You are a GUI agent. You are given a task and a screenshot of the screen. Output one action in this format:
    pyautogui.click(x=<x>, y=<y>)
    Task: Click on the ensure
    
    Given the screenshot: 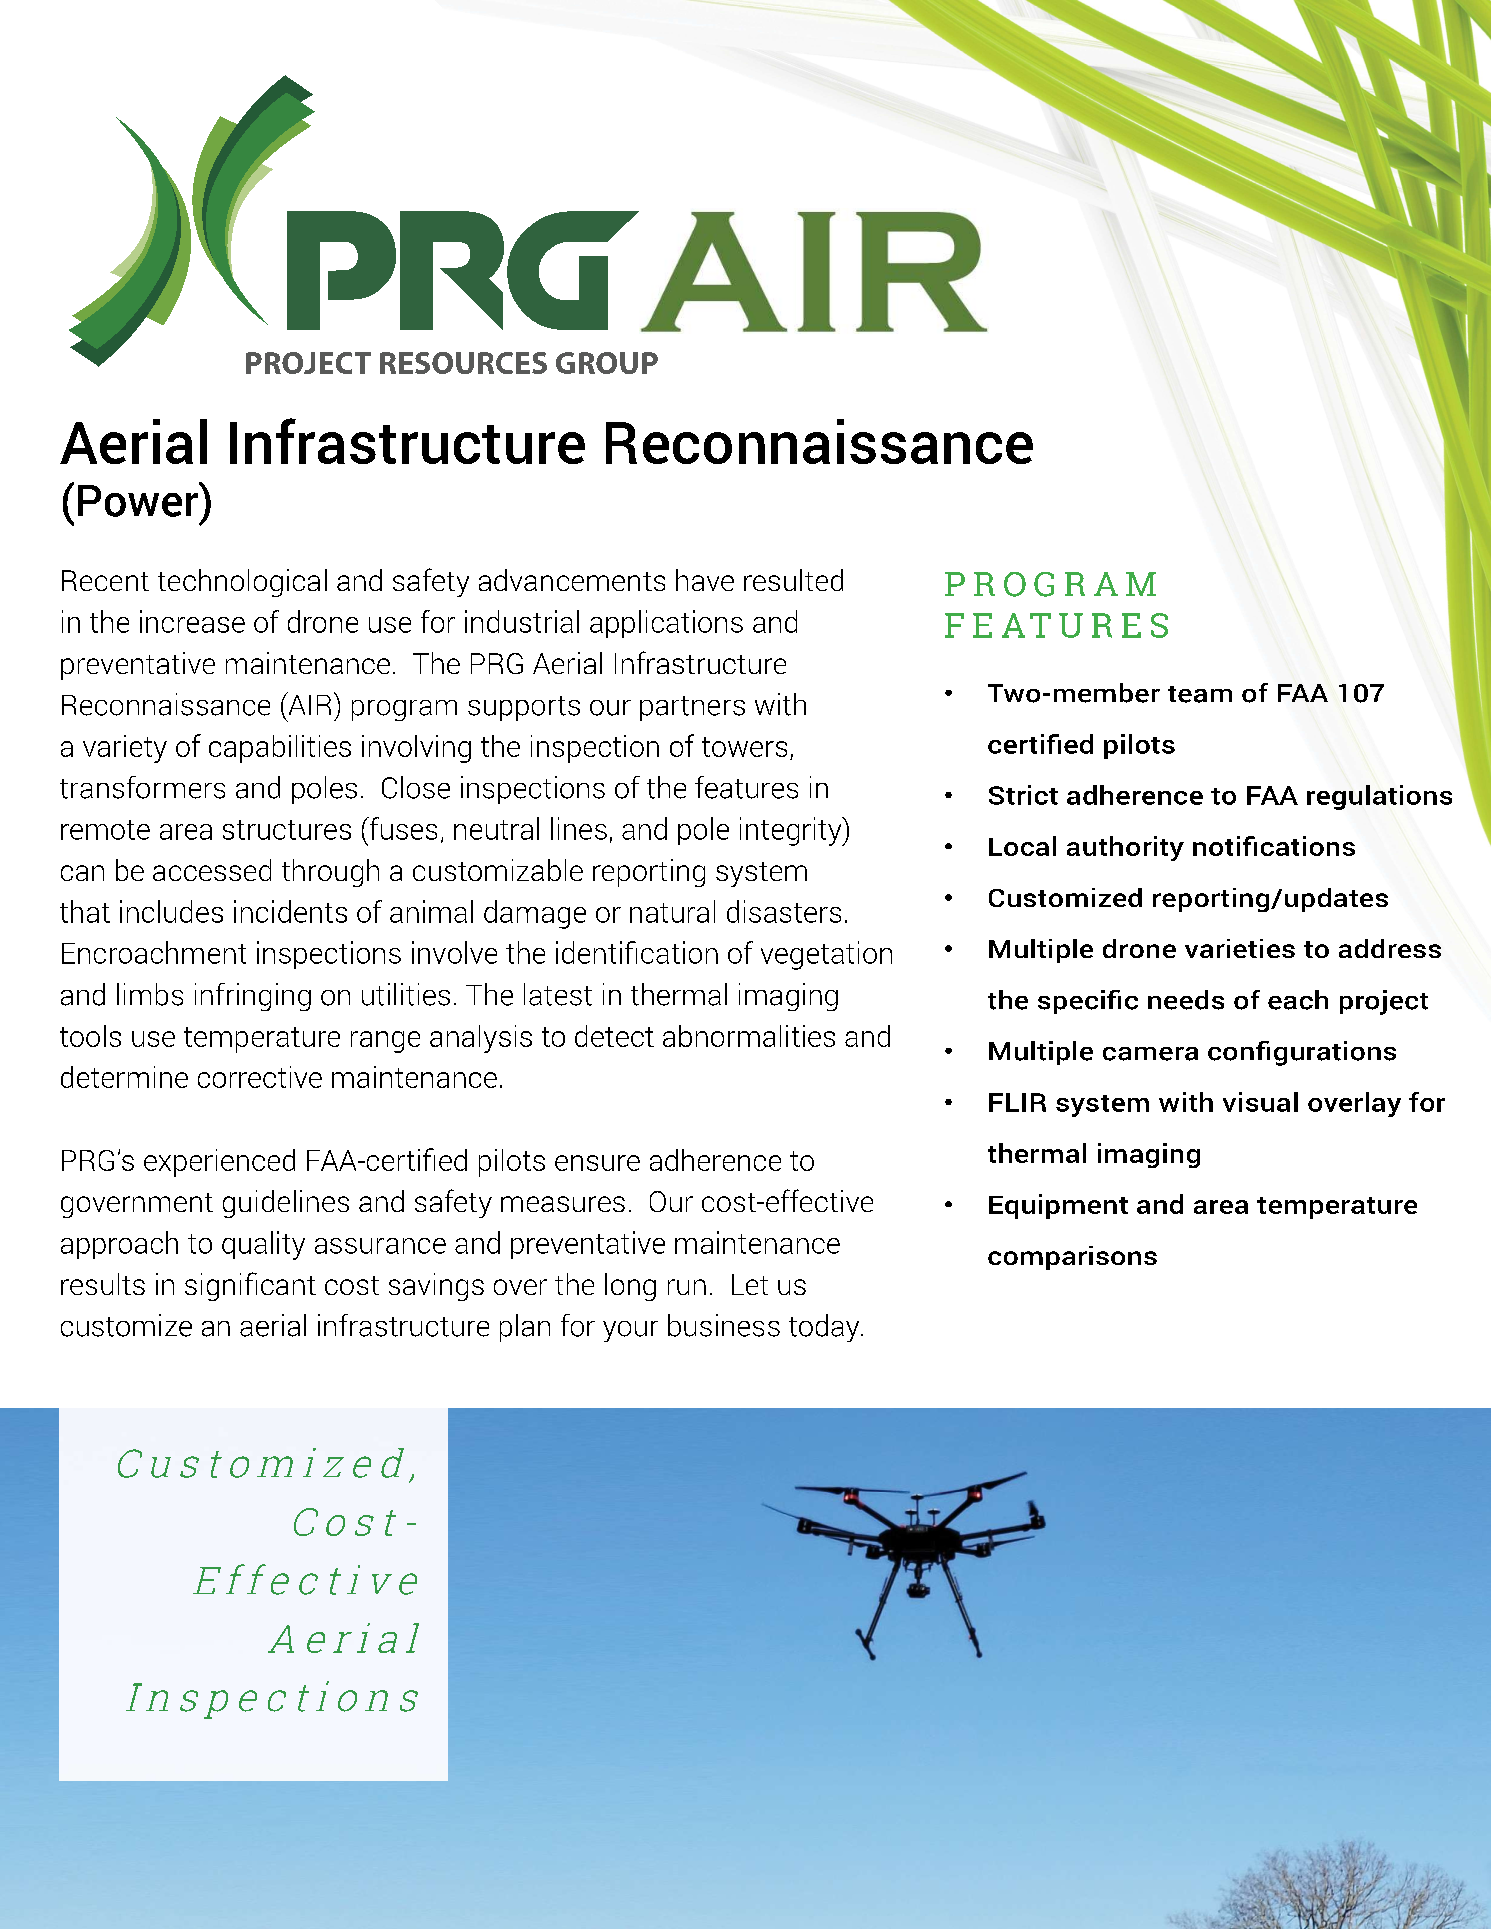 What is the action you would take?
    pyautogui.click(x=597, y=1163)
